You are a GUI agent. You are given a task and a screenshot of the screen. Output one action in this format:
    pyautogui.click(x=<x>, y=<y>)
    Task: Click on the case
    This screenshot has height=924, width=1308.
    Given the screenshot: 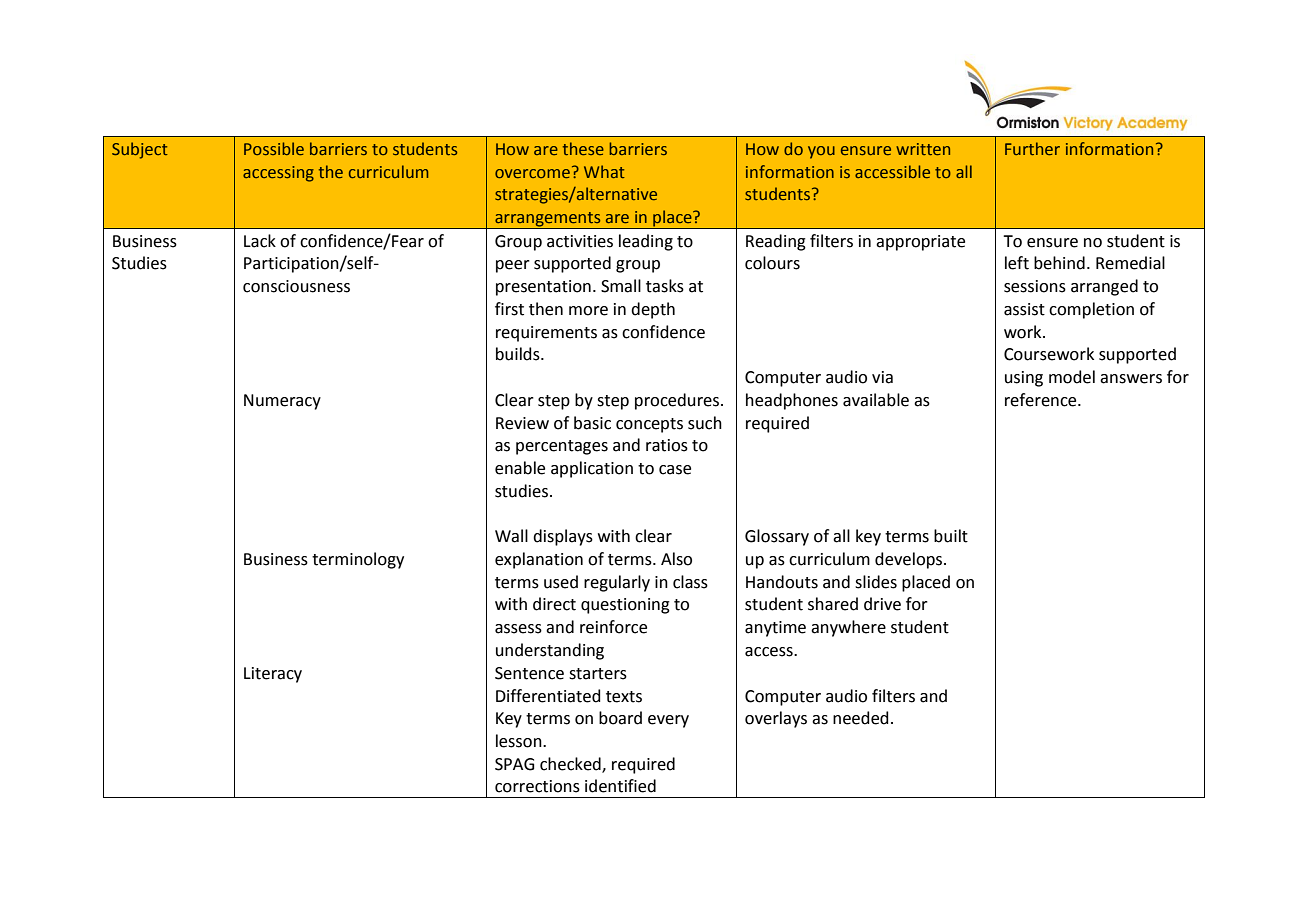 What is the action you would take?
    pyautogui.click(x=675, y=470)
